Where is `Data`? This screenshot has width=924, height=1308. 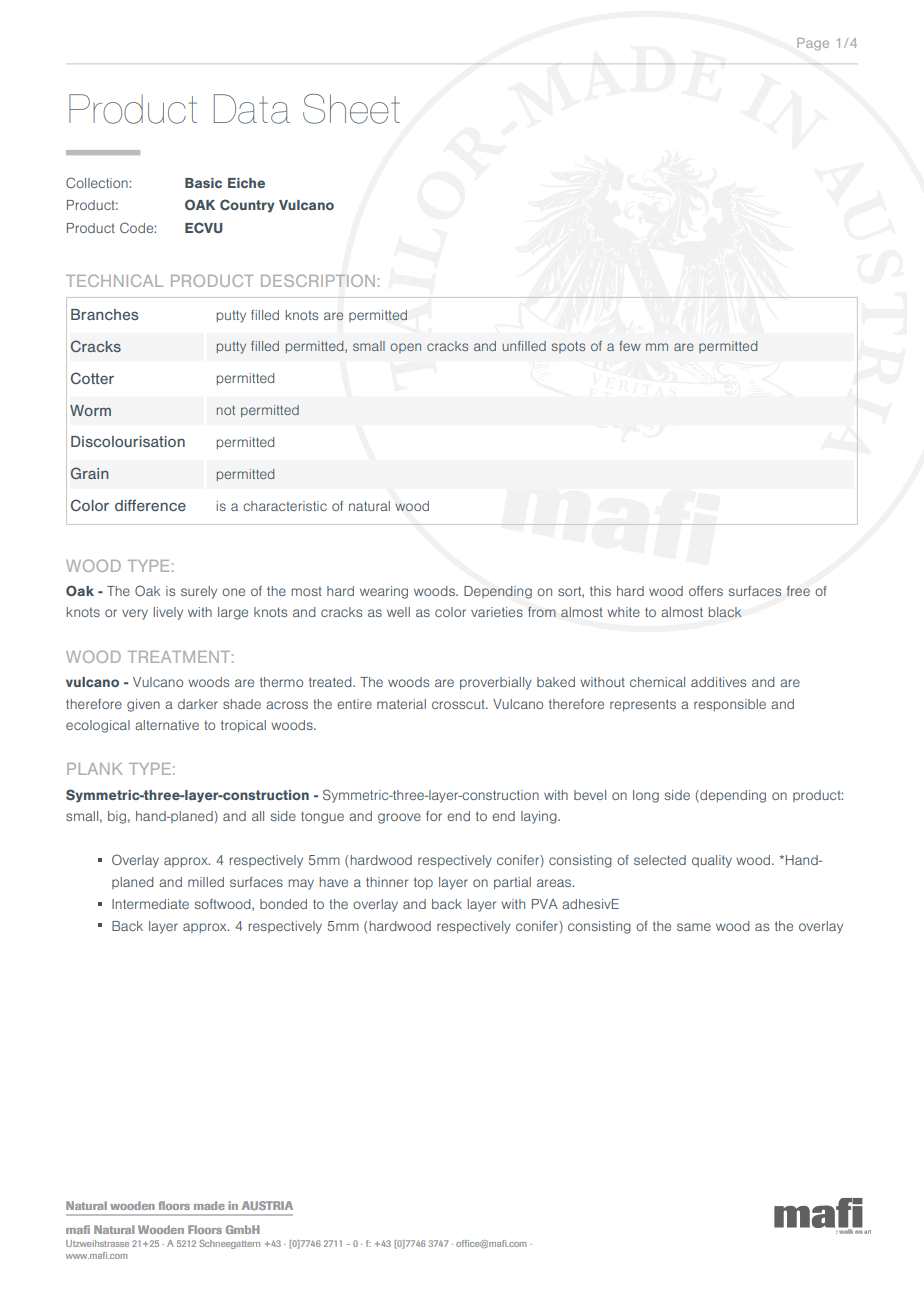 Data is located at coordinates (252, 109).
